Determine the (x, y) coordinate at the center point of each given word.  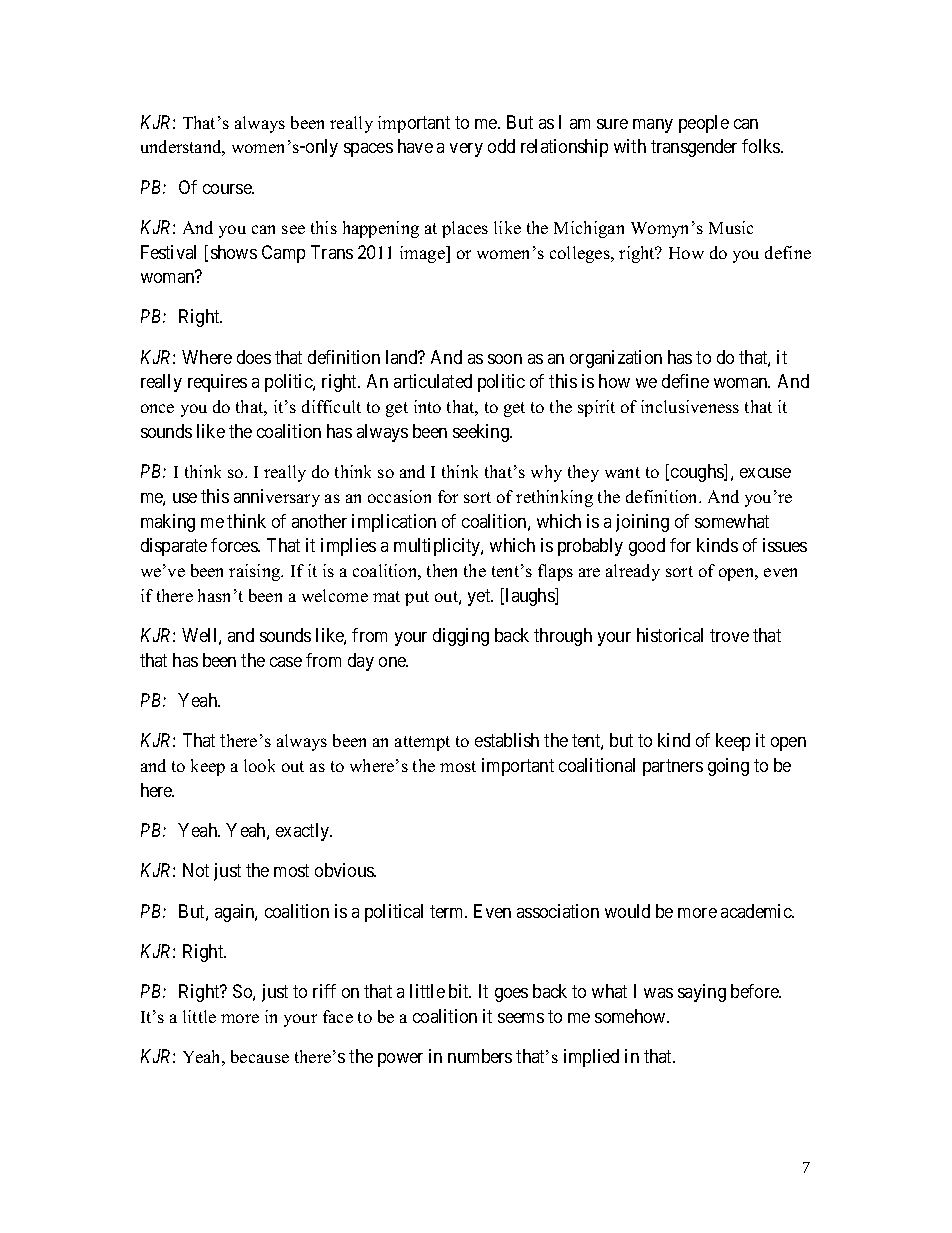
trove (729, 635)
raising (256, 572)
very (466, 150)
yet (480, 597)
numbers (480, 1056)
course (228, 189)
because (260, 1056)
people (704, 124)
